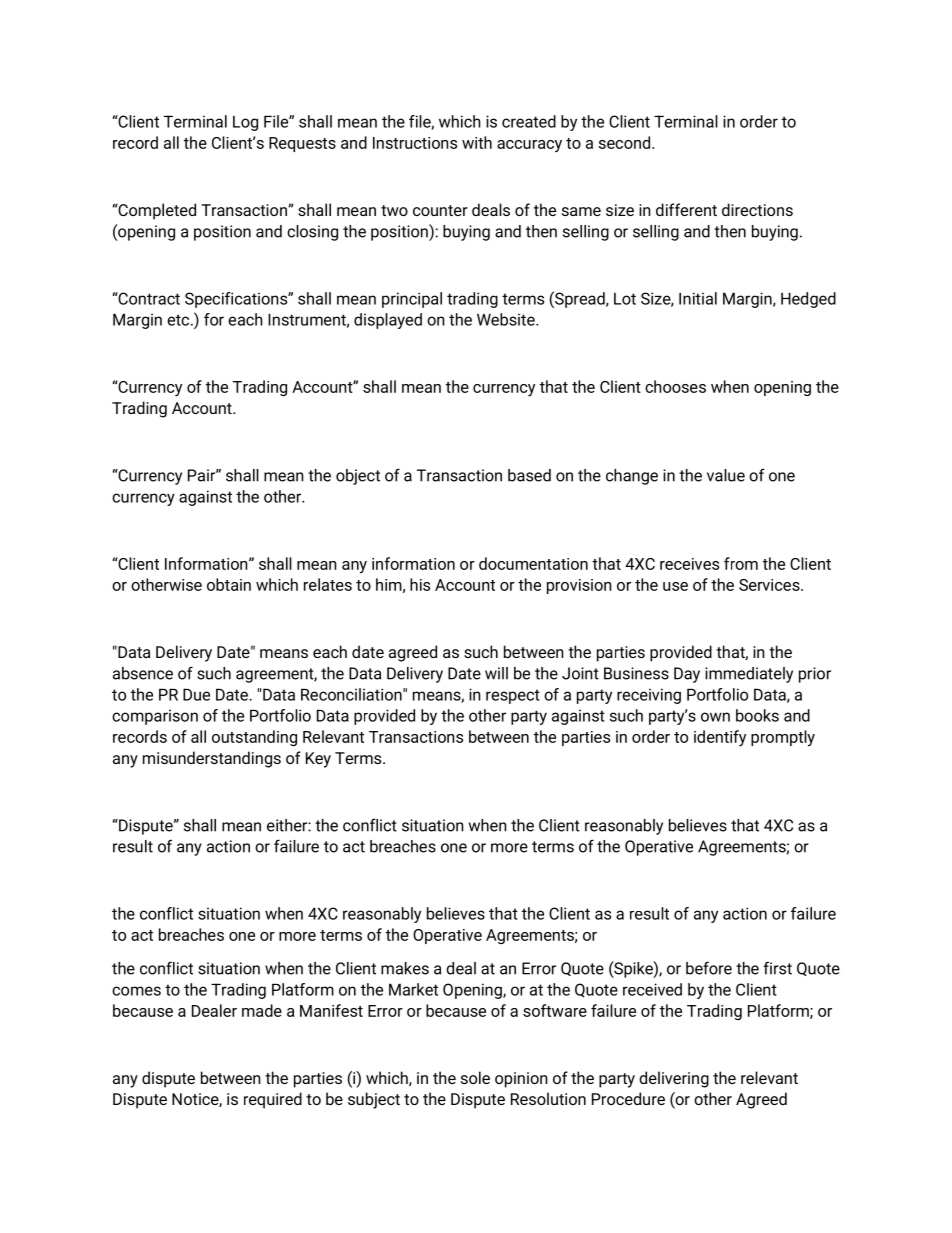 The height and width of the screenshot is (1233, 952). What do you see at coordinates (757, 209) in the screenshot?
I see `directions` at bounding box center [757, 209].
